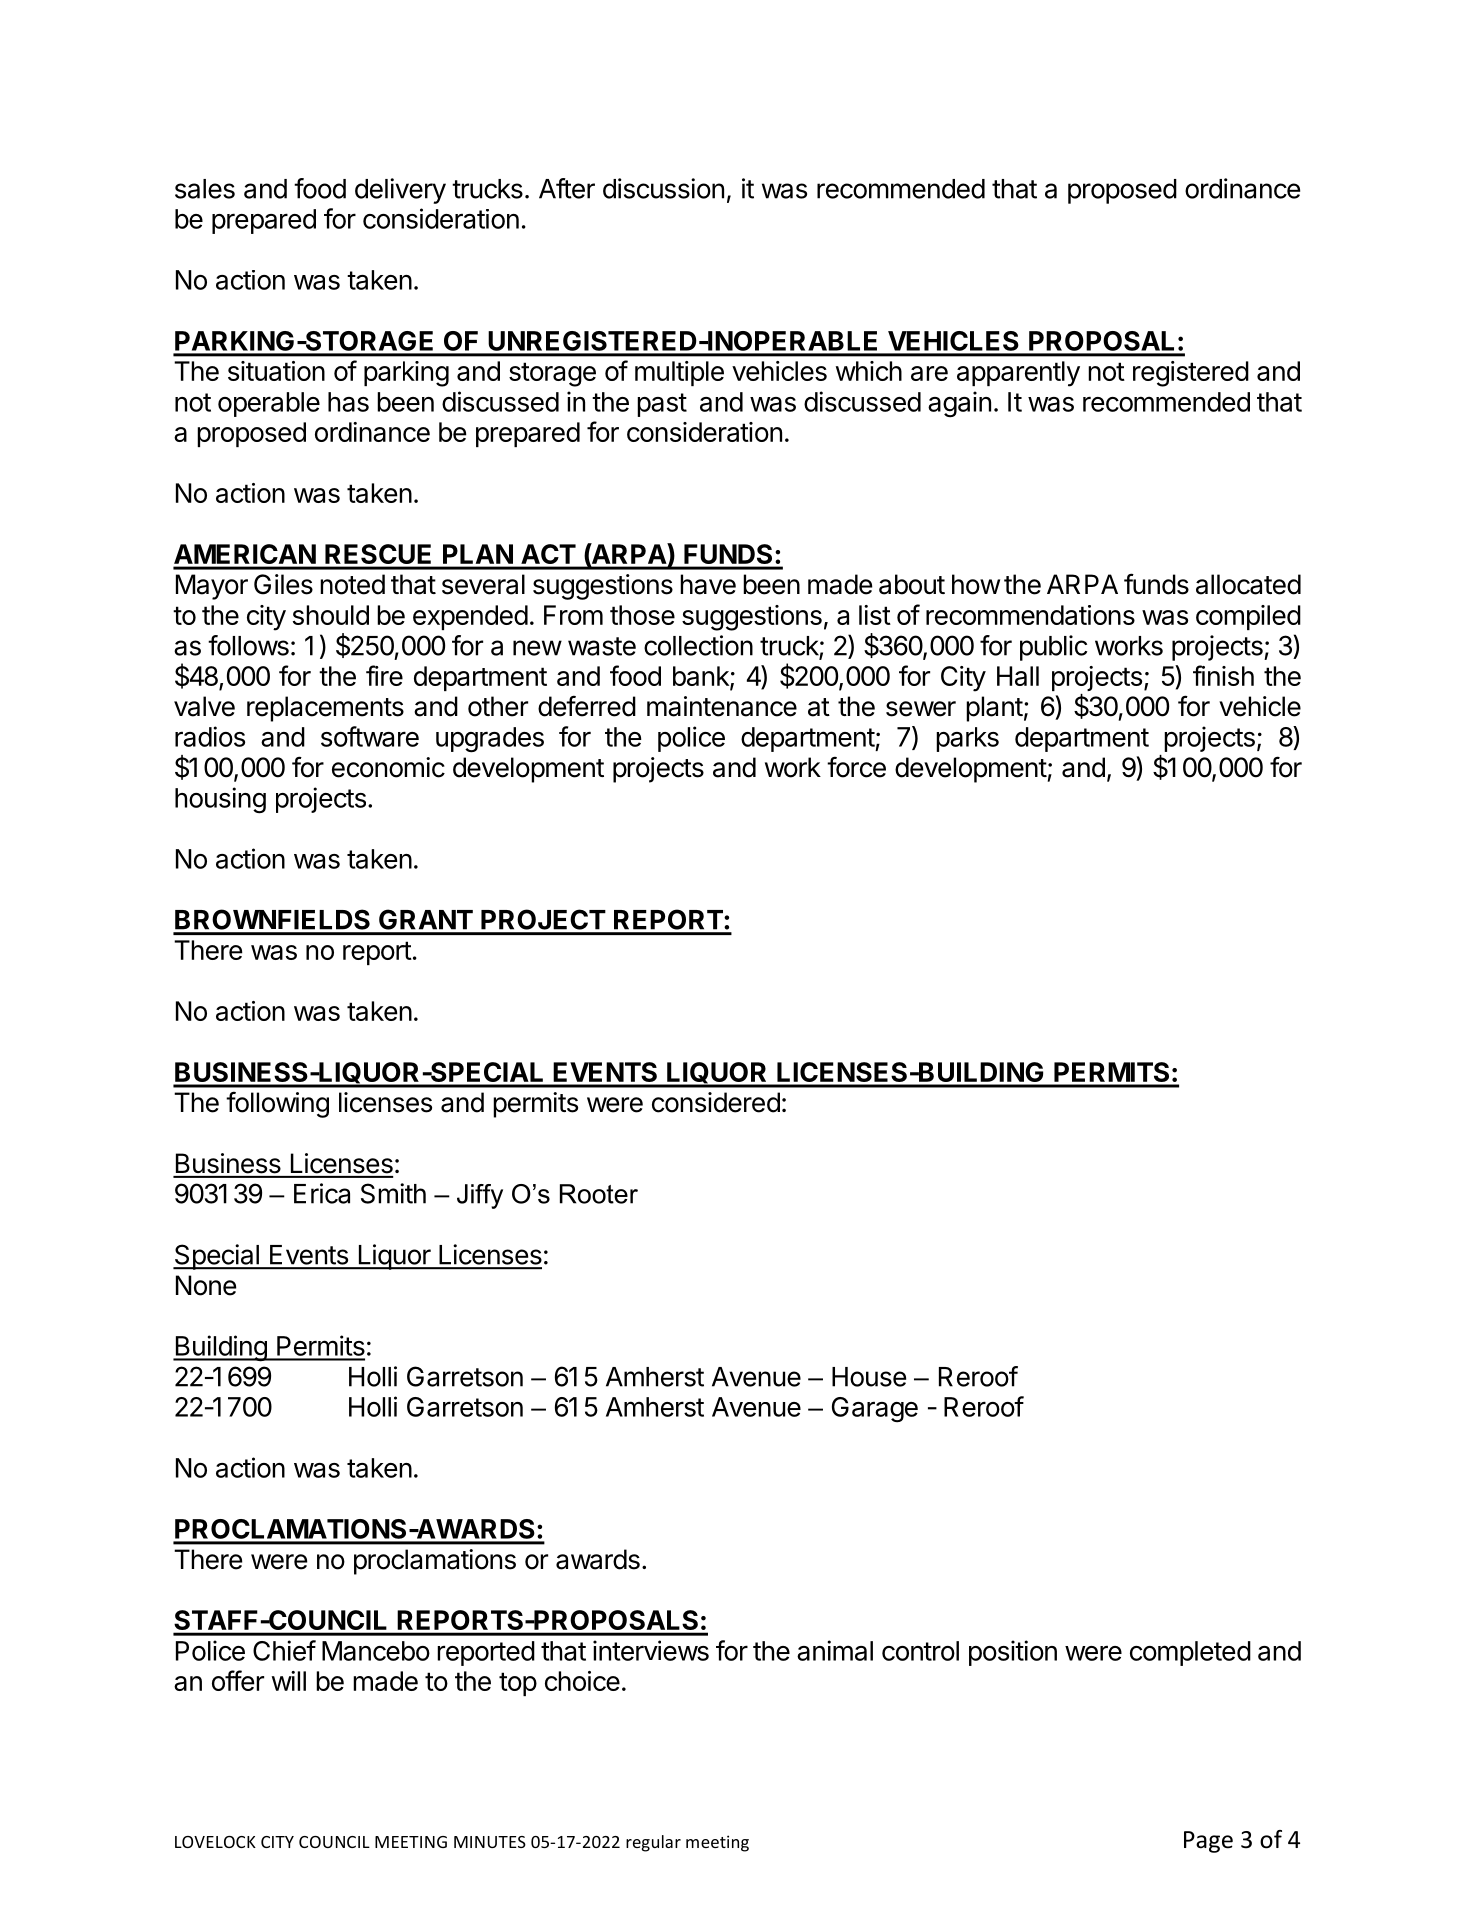  Describe the element at coordinates (1018, 374) in the image. I see `apparently` at that location.
